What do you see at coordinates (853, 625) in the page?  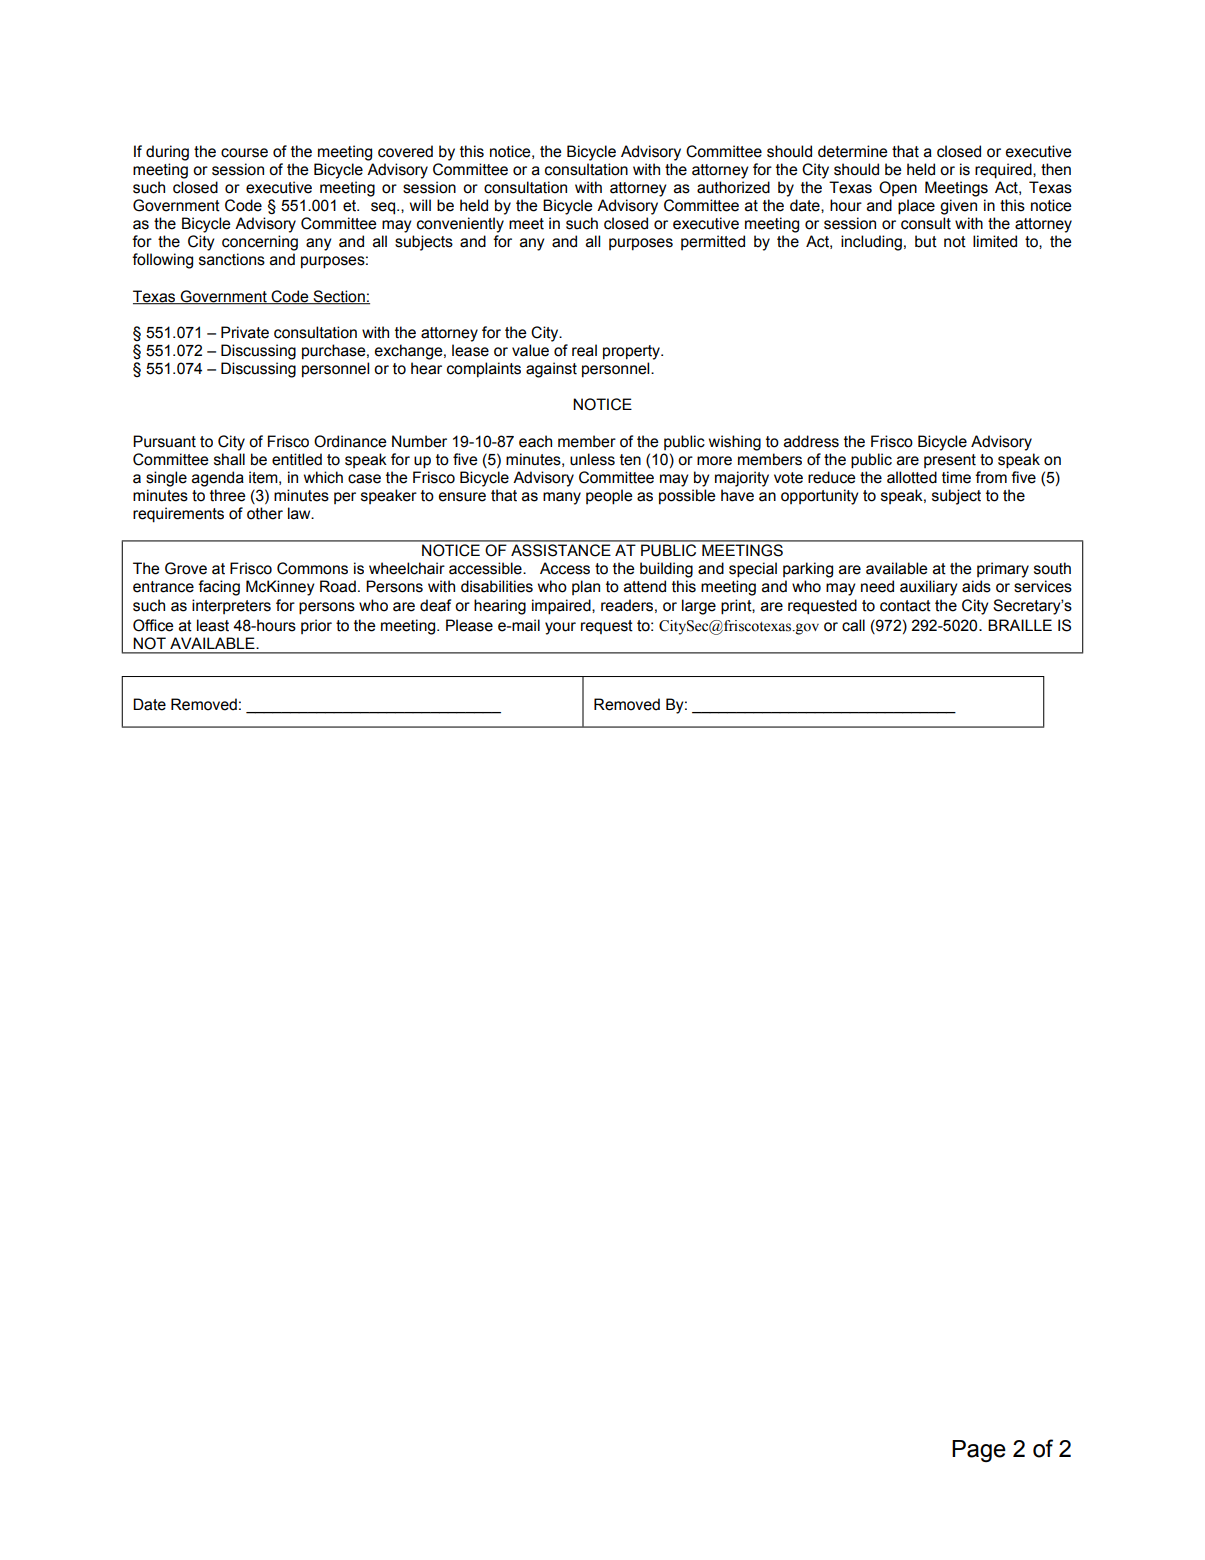 I see `call` at bounding box center [853, 625].
